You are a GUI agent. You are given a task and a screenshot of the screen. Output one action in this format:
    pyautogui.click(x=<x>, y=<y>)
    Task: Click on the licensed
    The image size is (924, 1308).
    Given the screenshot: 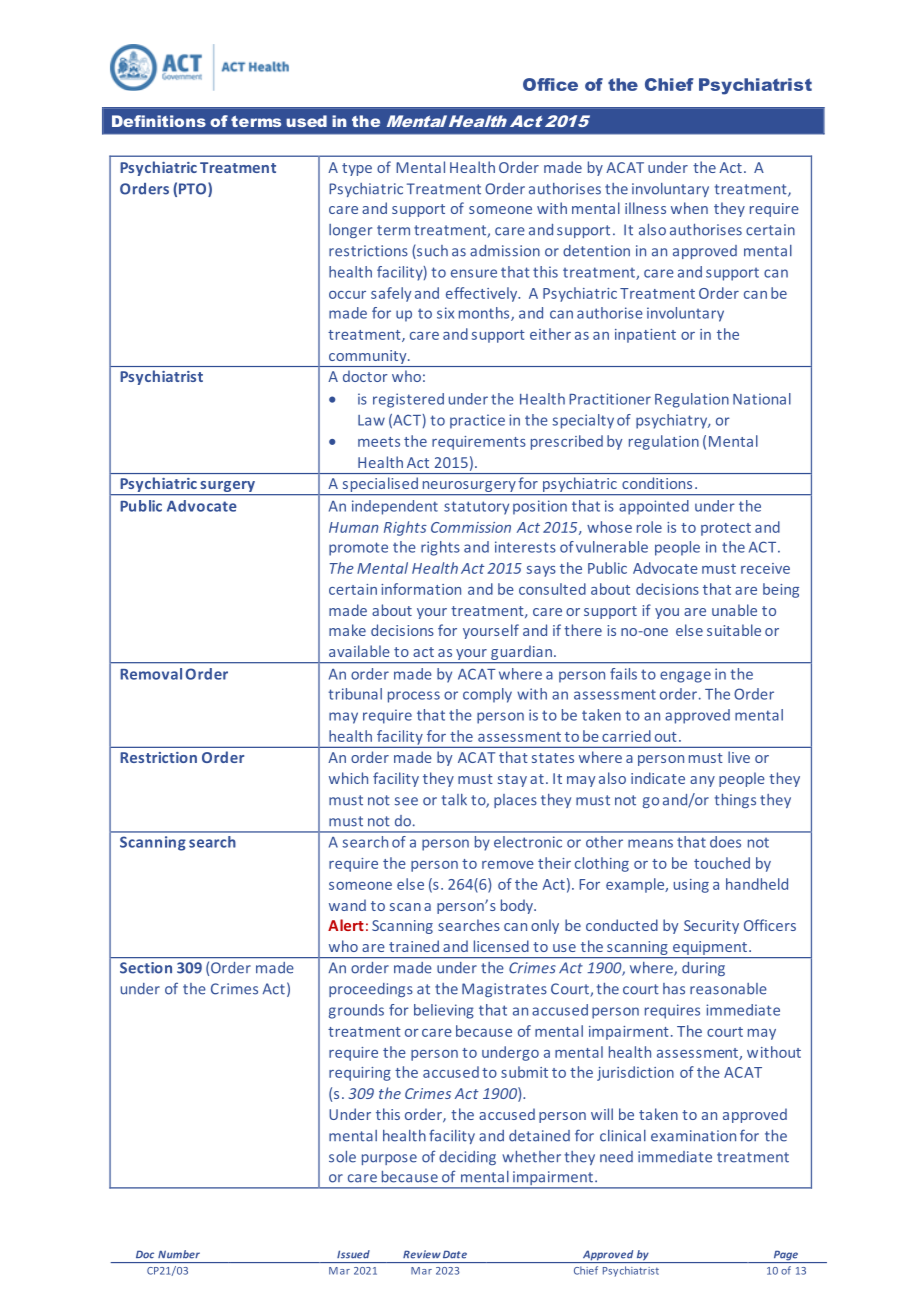 What is the action you would take?
    pyautogui.click(x=501, y=946)
